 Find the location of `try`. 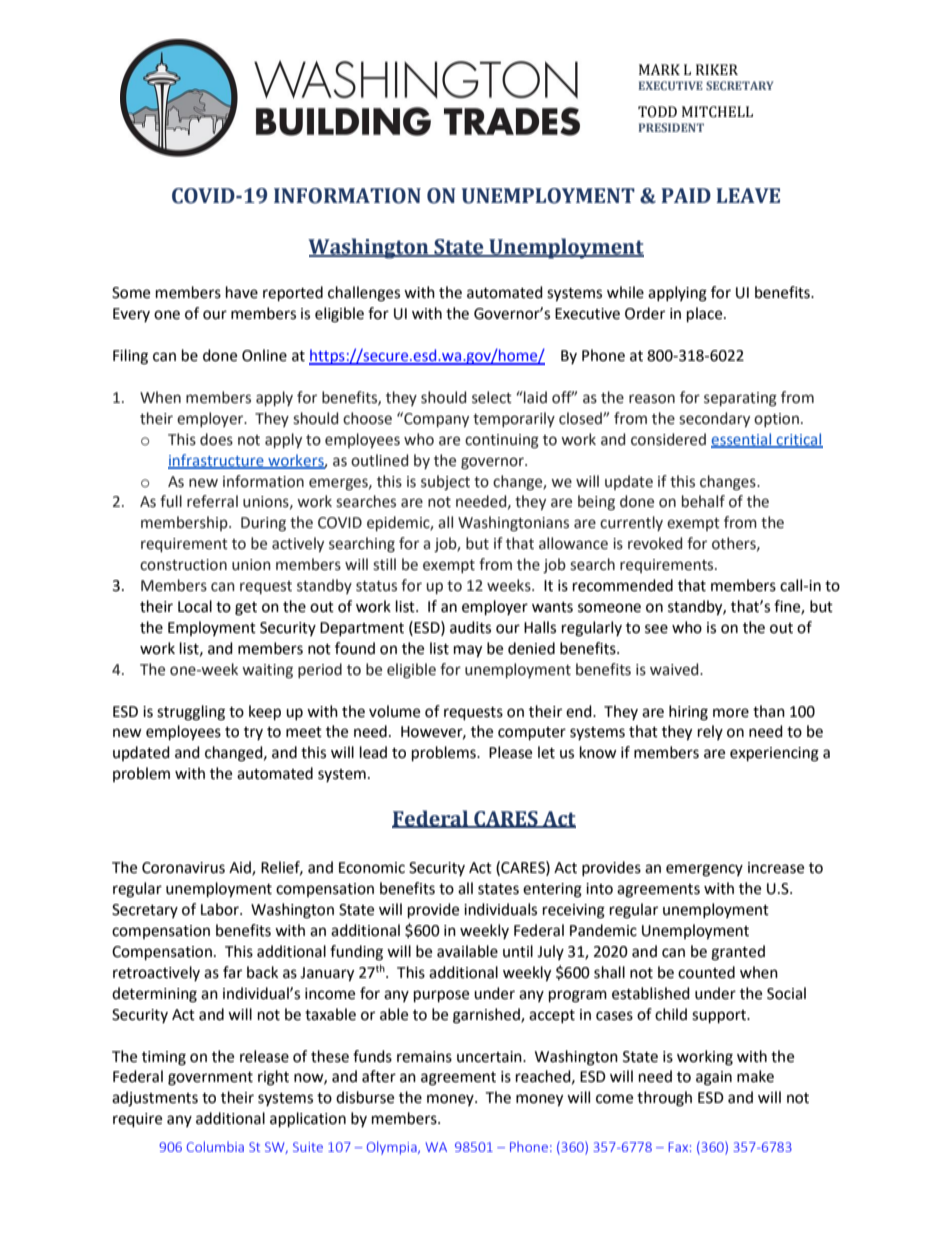

try is located at coordinates (253, 733).
